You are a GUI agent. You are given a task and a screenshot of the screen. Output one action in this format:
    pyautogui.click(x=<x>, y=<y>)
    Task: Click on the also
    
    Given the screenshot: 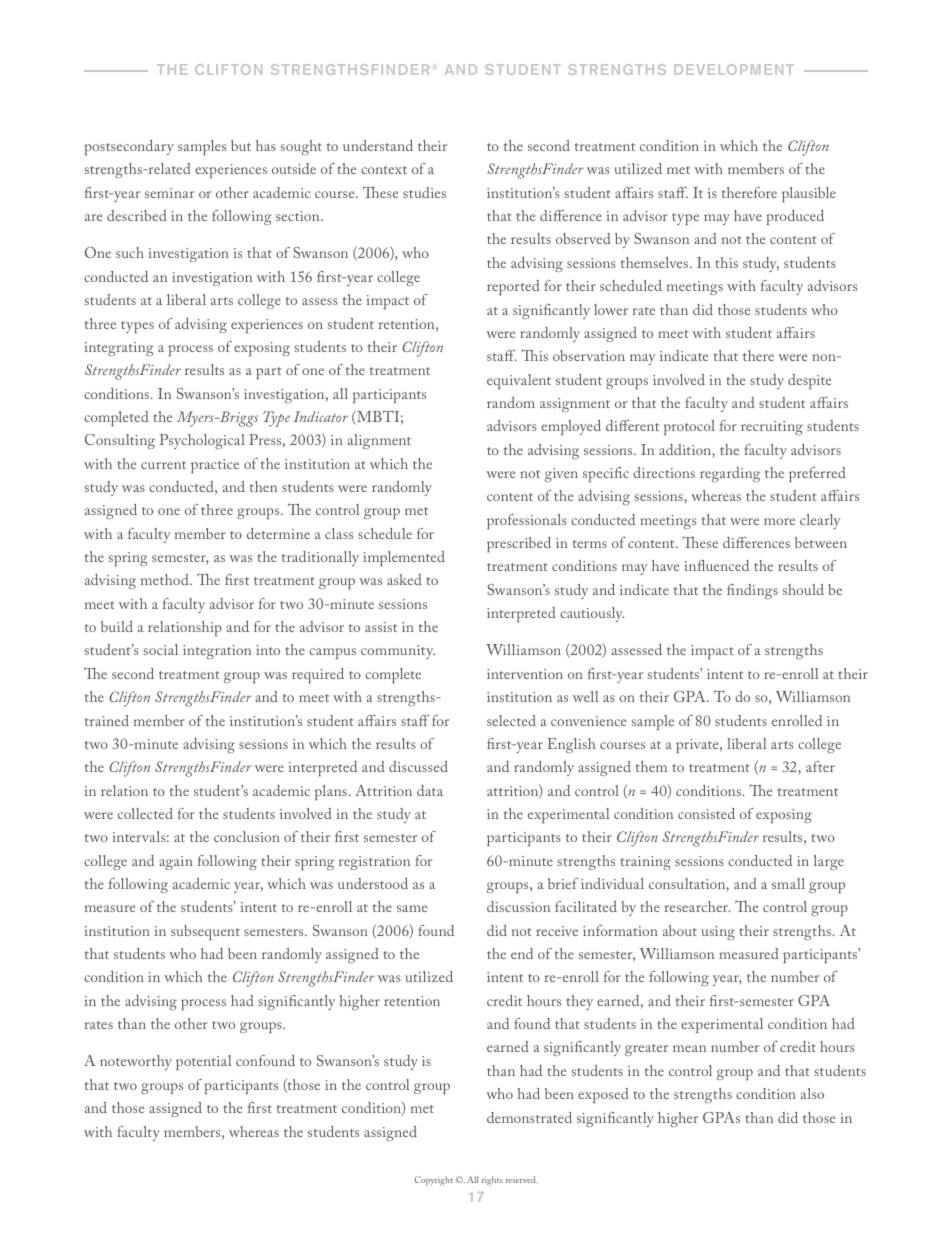 What is the action you would take?
    pyautogui.click(x=812, y=1093)
